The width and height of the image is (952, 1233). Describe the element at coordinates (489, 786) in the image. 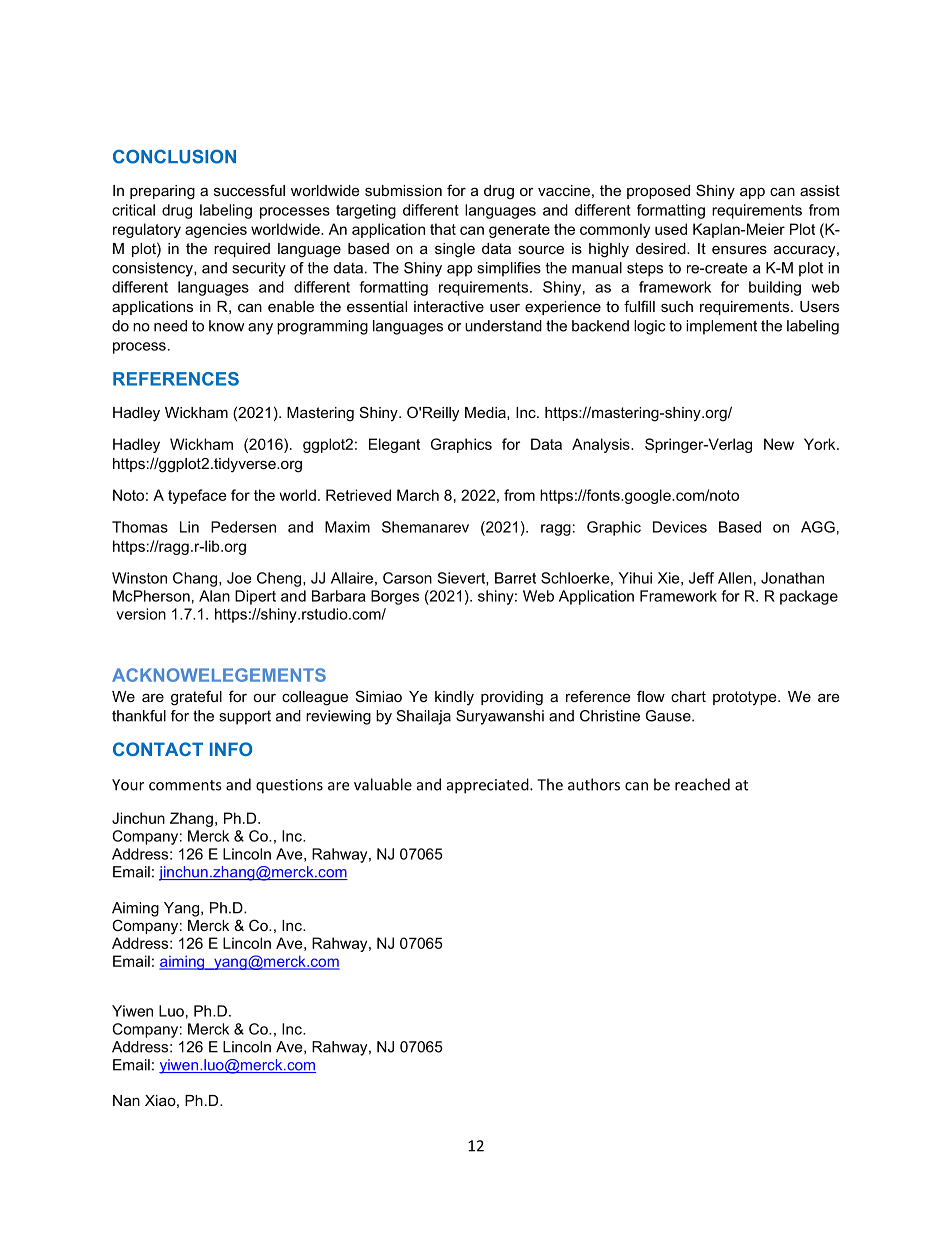

I see `appreciated` at that location.
